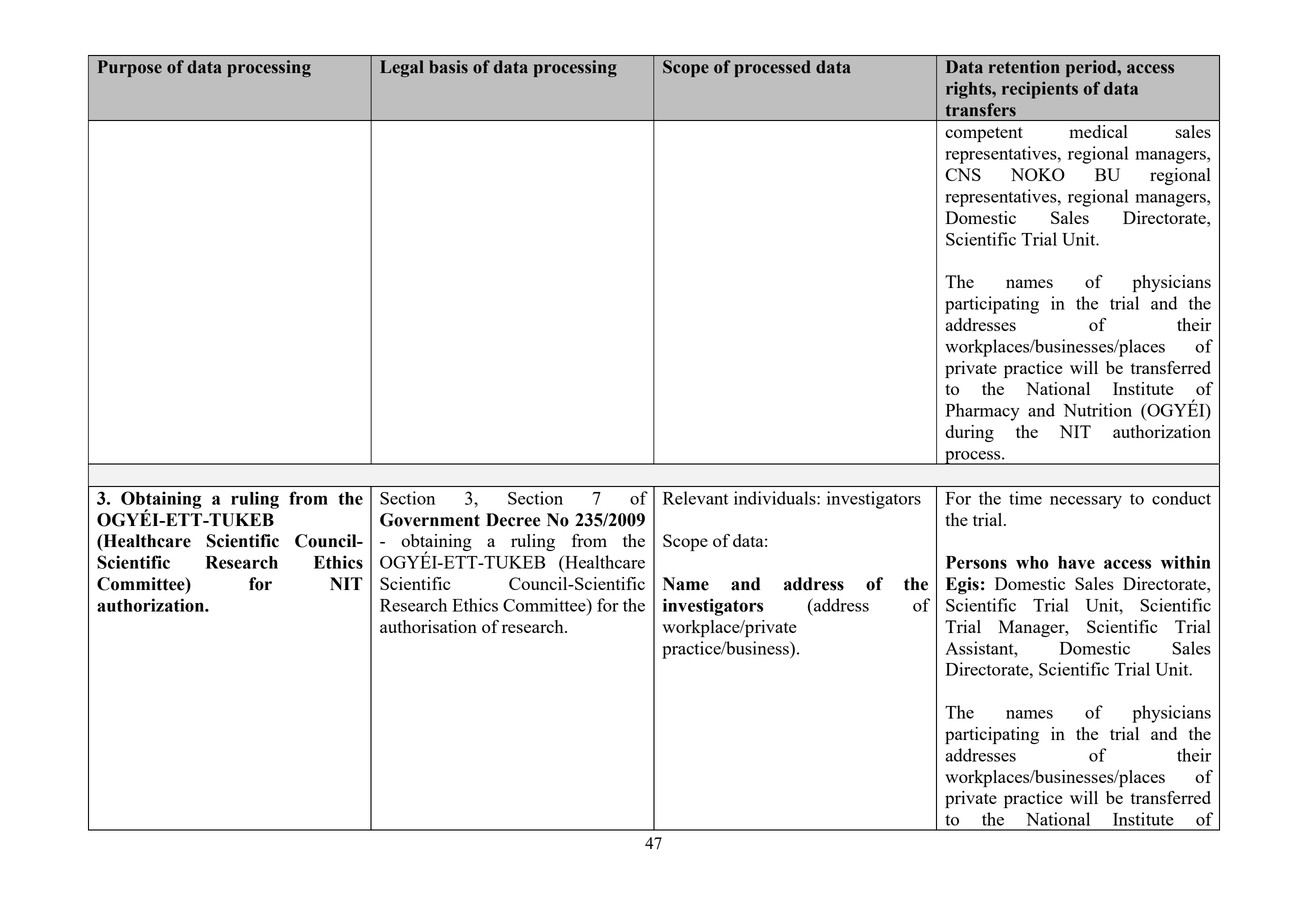  Describe the element at coordinates (1040, 90) in the screenshot. I see `recipients` at that location.
